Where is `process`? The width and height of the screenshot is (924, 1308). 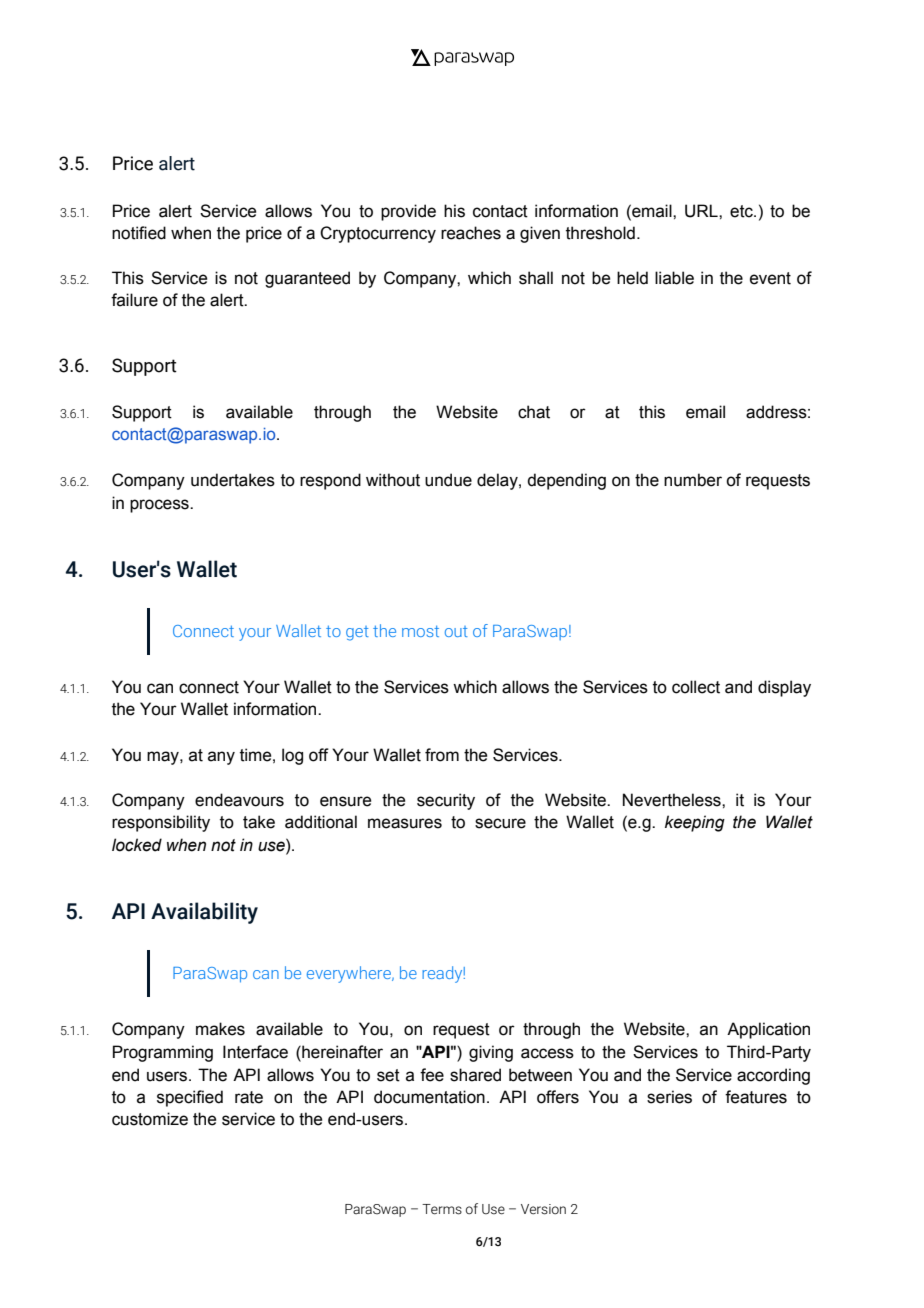
process is located at coordinates (160, 506).
